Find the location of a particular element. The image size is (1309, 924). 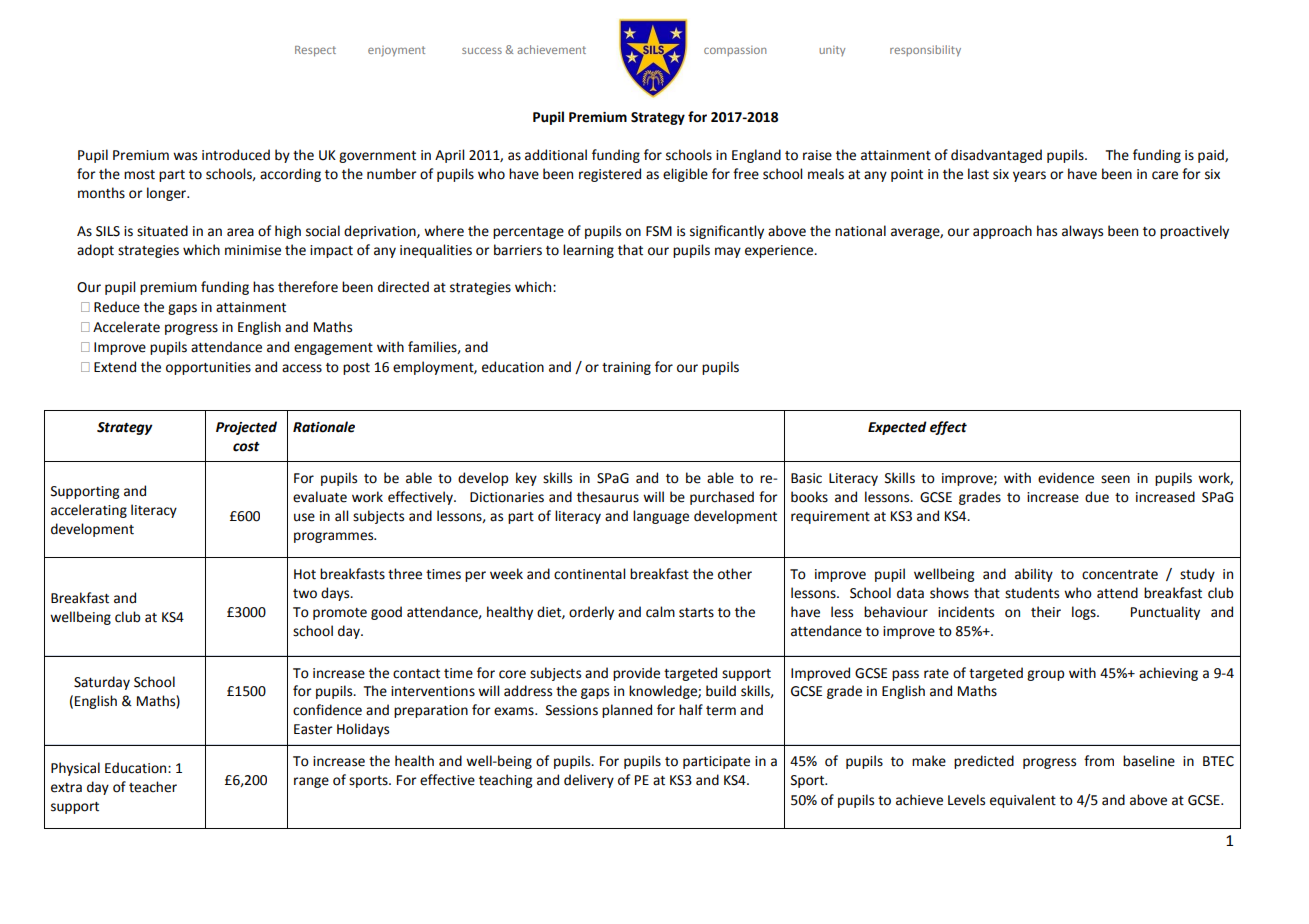

evidence is located at coordinates (1066, 478).
